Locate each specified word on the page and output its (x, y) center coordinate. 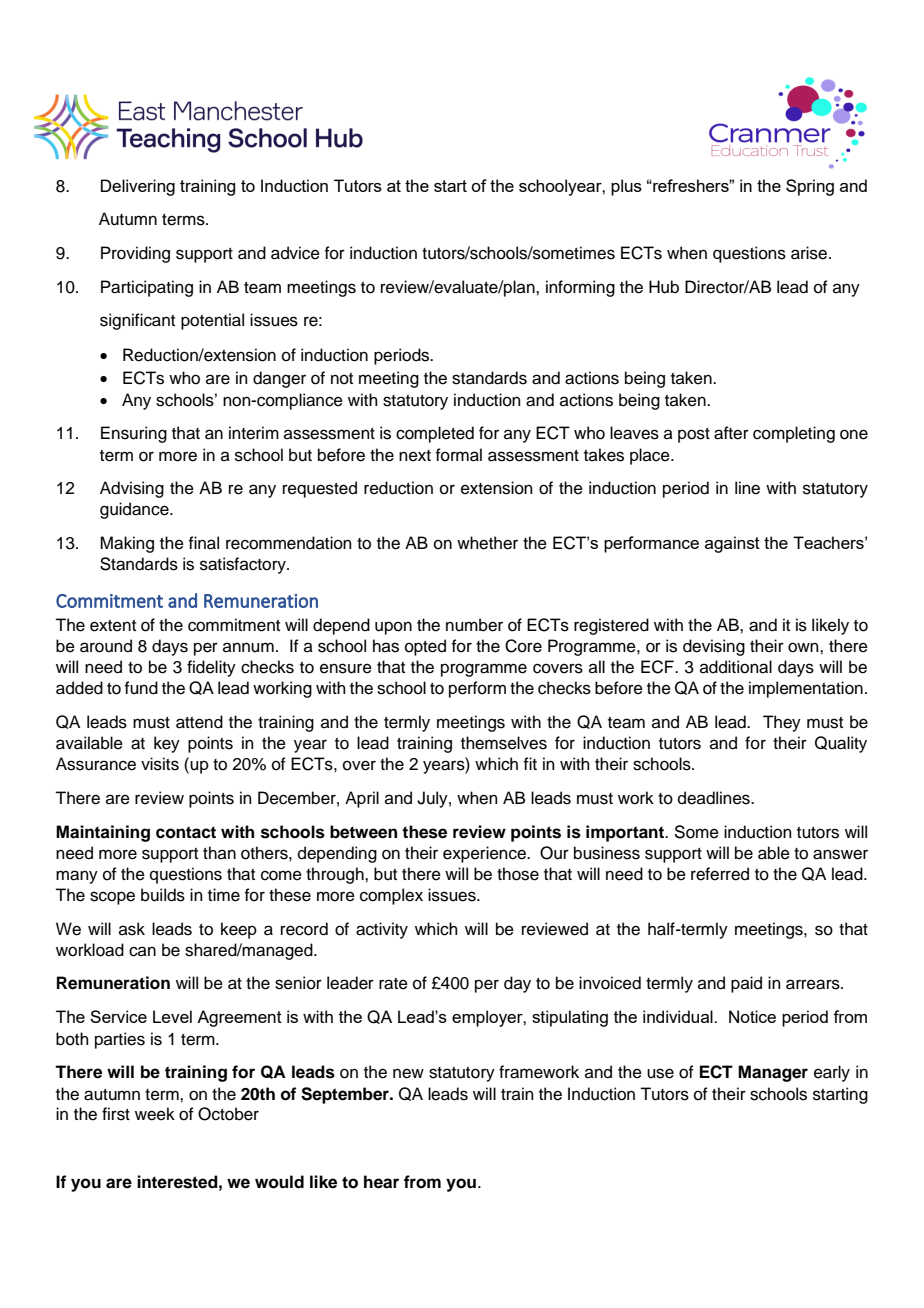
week (155, 1114)
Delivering (138, 187)
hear (381, 1182)
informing (580, 288)
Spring (810, 187)
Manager (773, 1073)
